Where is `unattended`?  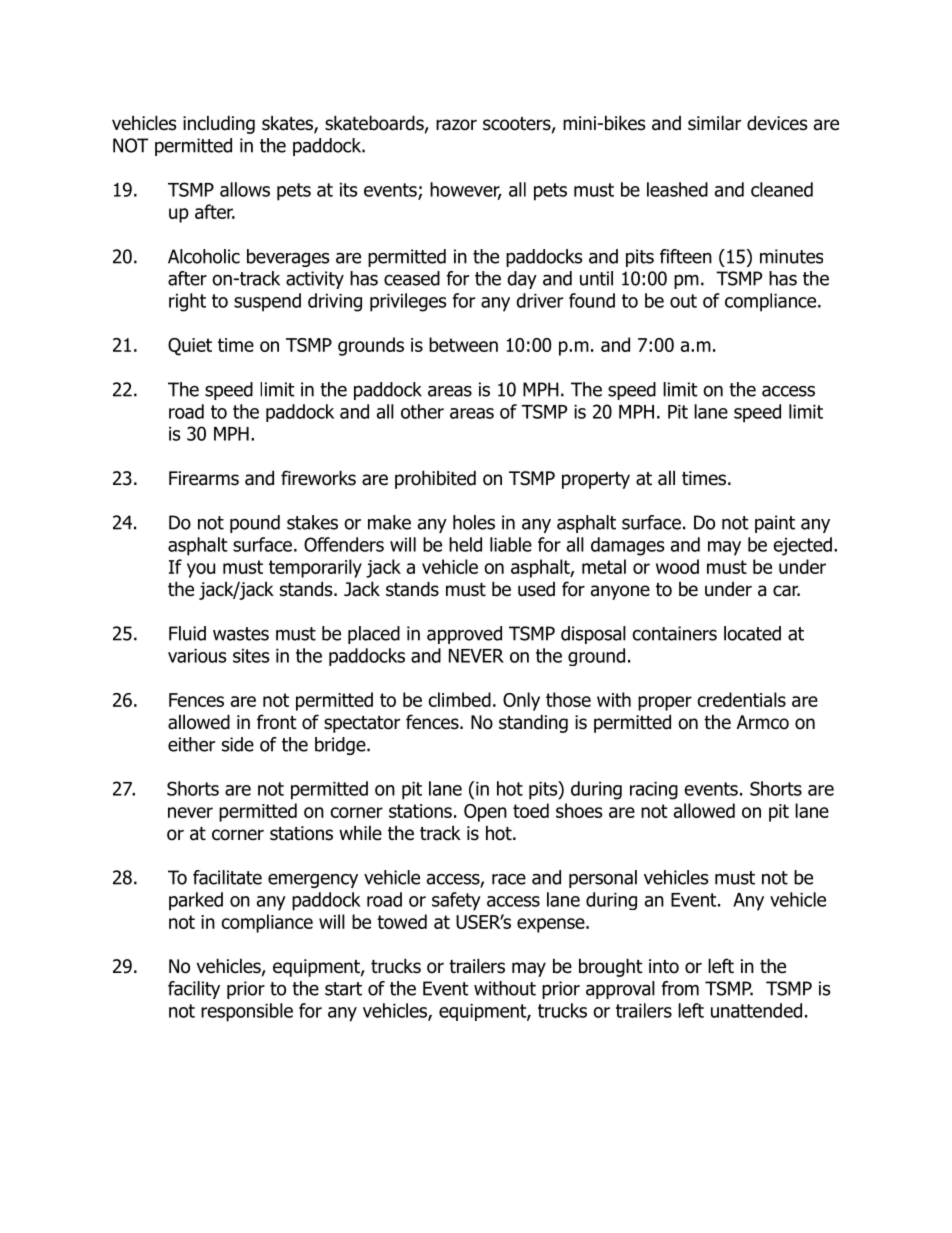 unattended is located at coordinates (756, 1010).
